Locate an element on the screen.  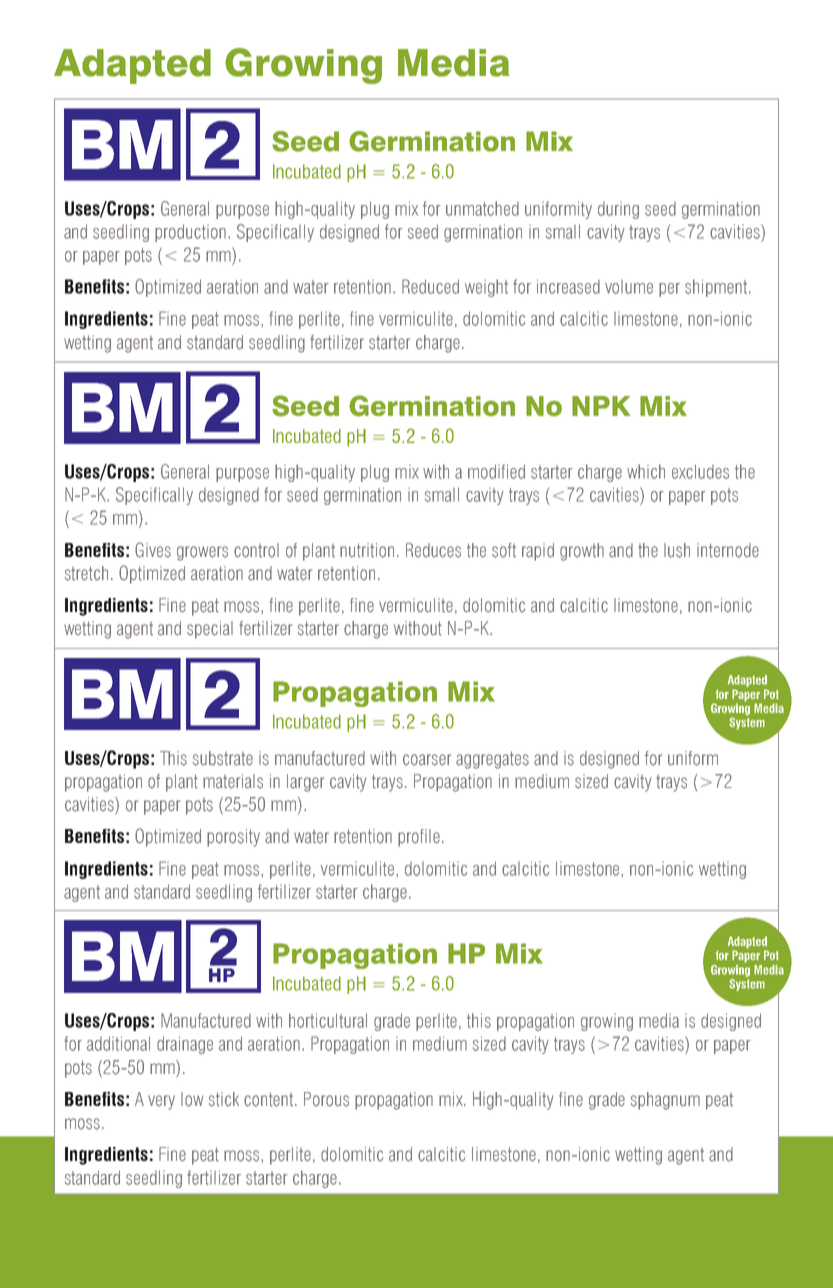
very is located at coordinates (161, 1102).
